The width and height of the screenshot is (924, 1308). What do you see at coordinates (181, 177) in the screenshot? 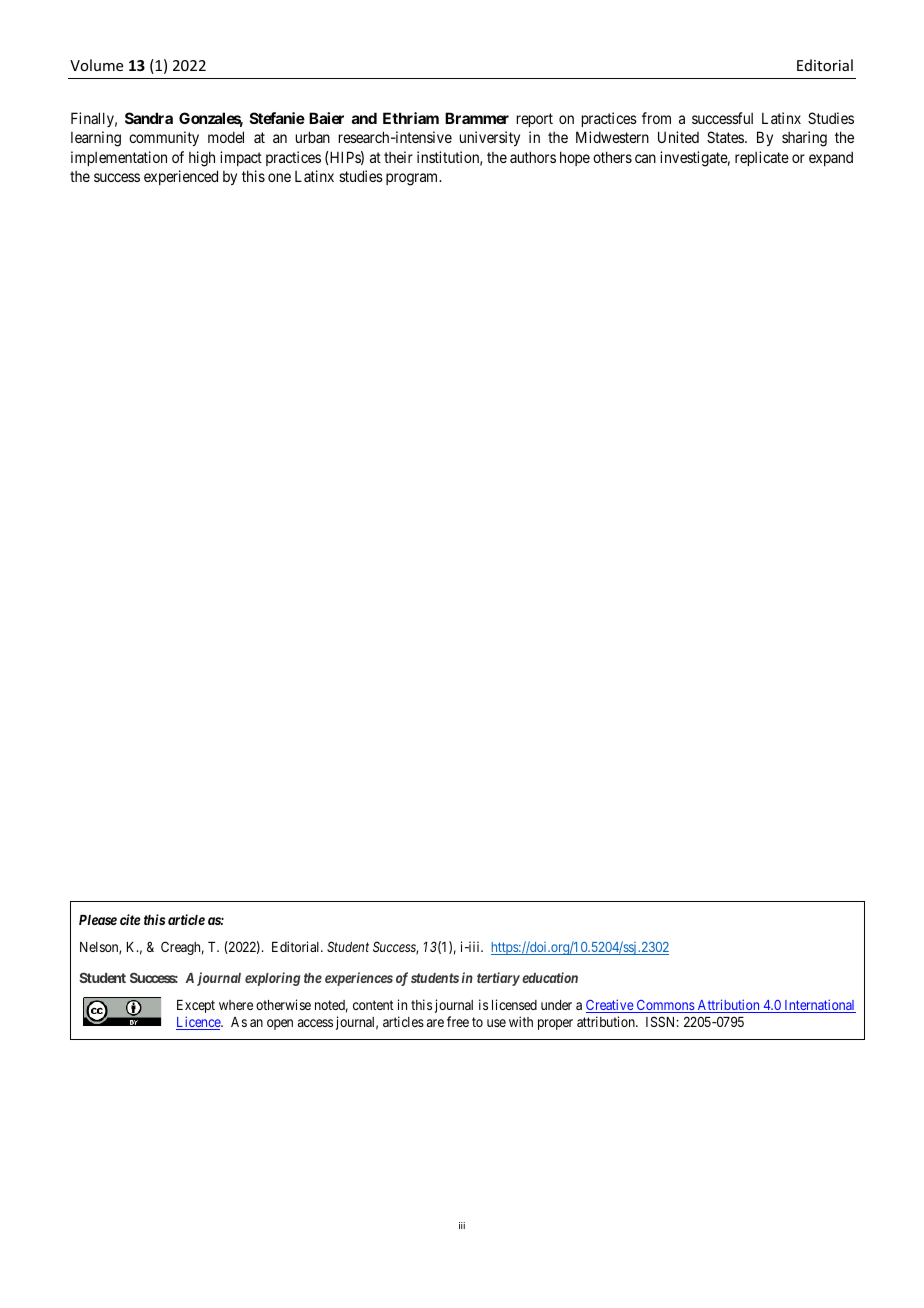
I see `experienced` at bounding box center [181, 177].
